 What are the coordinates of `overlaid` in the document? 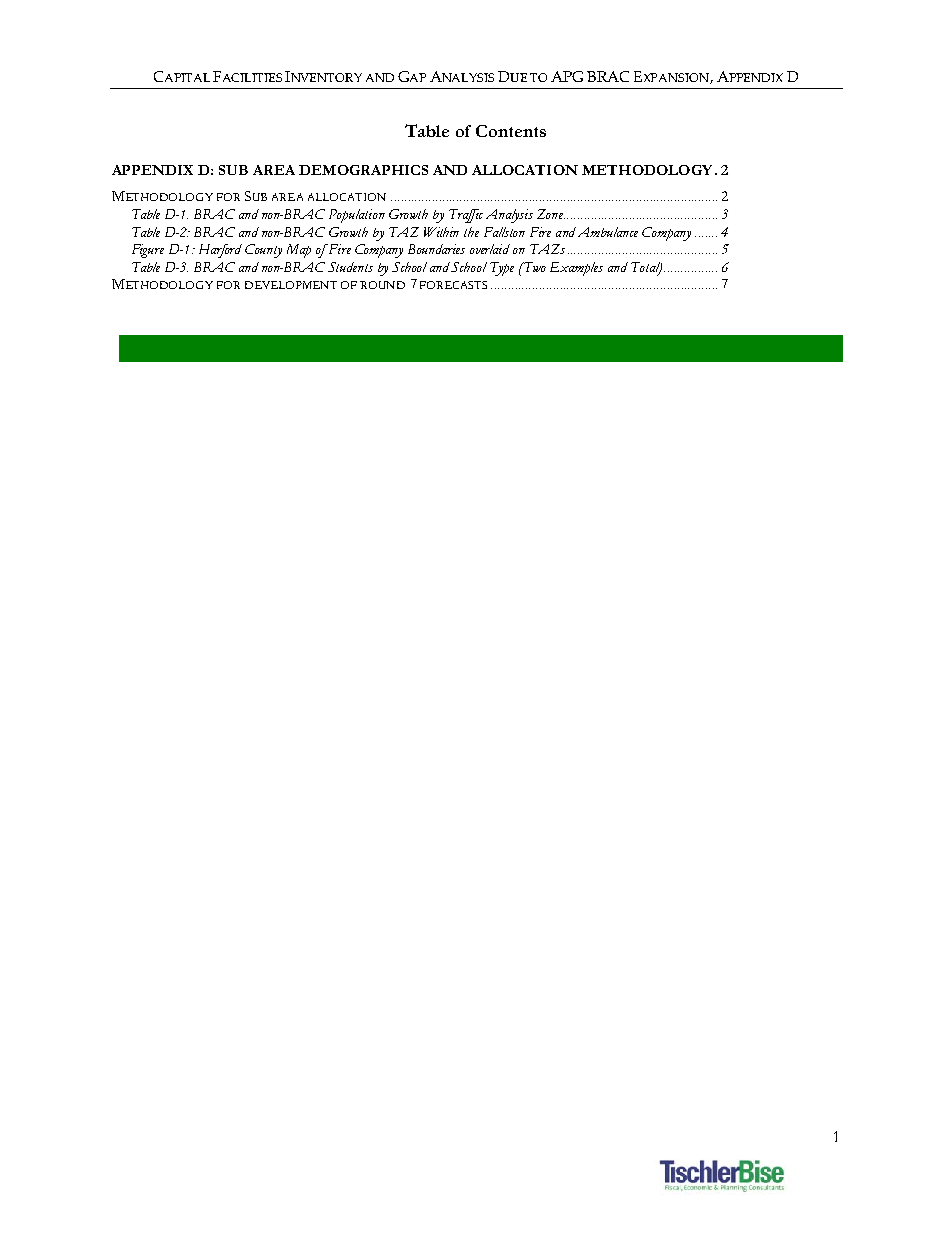 It's located at (490, 249).
